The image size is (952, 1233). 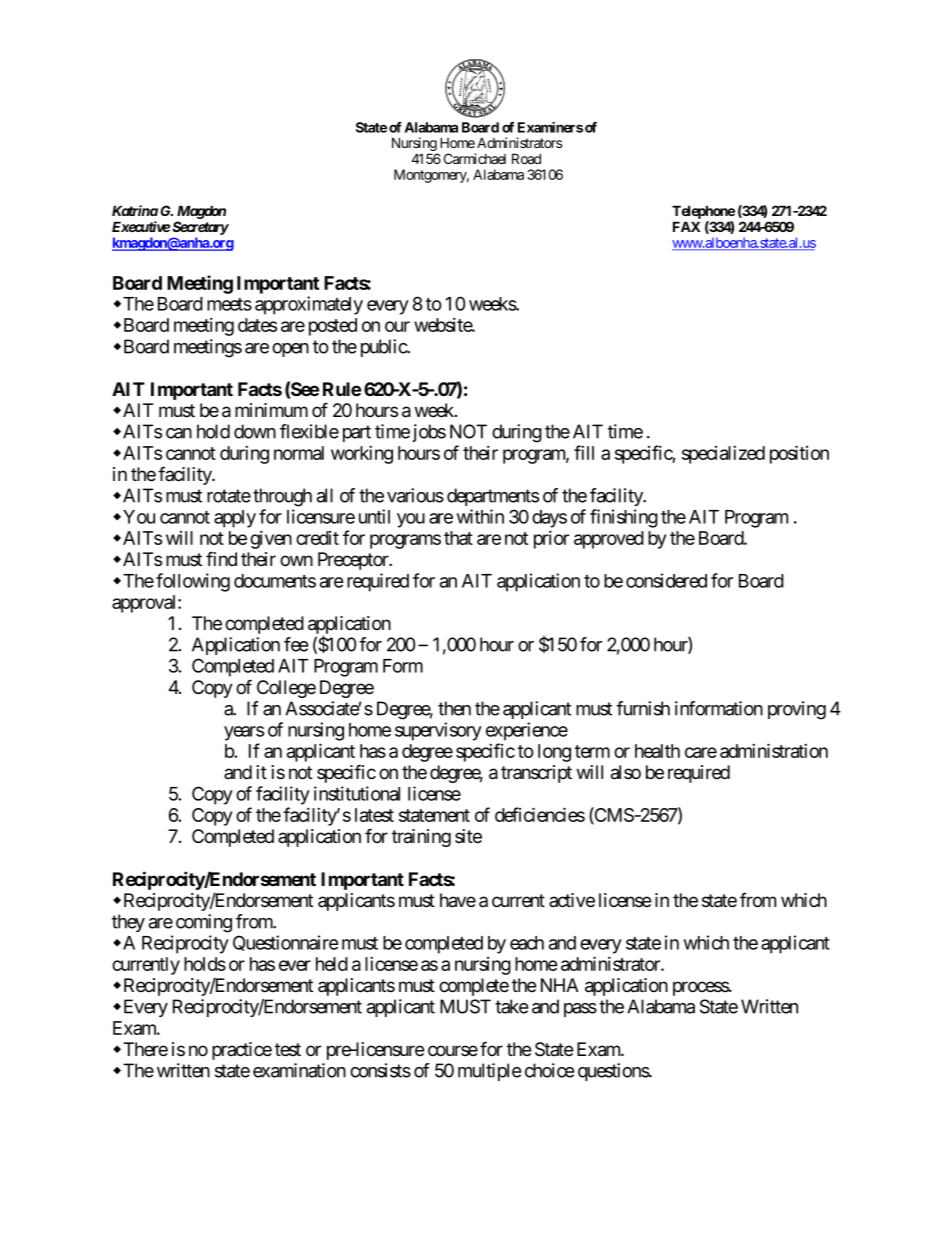 What do you see at coordinates (666, 580) in the page?
I see `considered` at bounding box center [666, 580].
